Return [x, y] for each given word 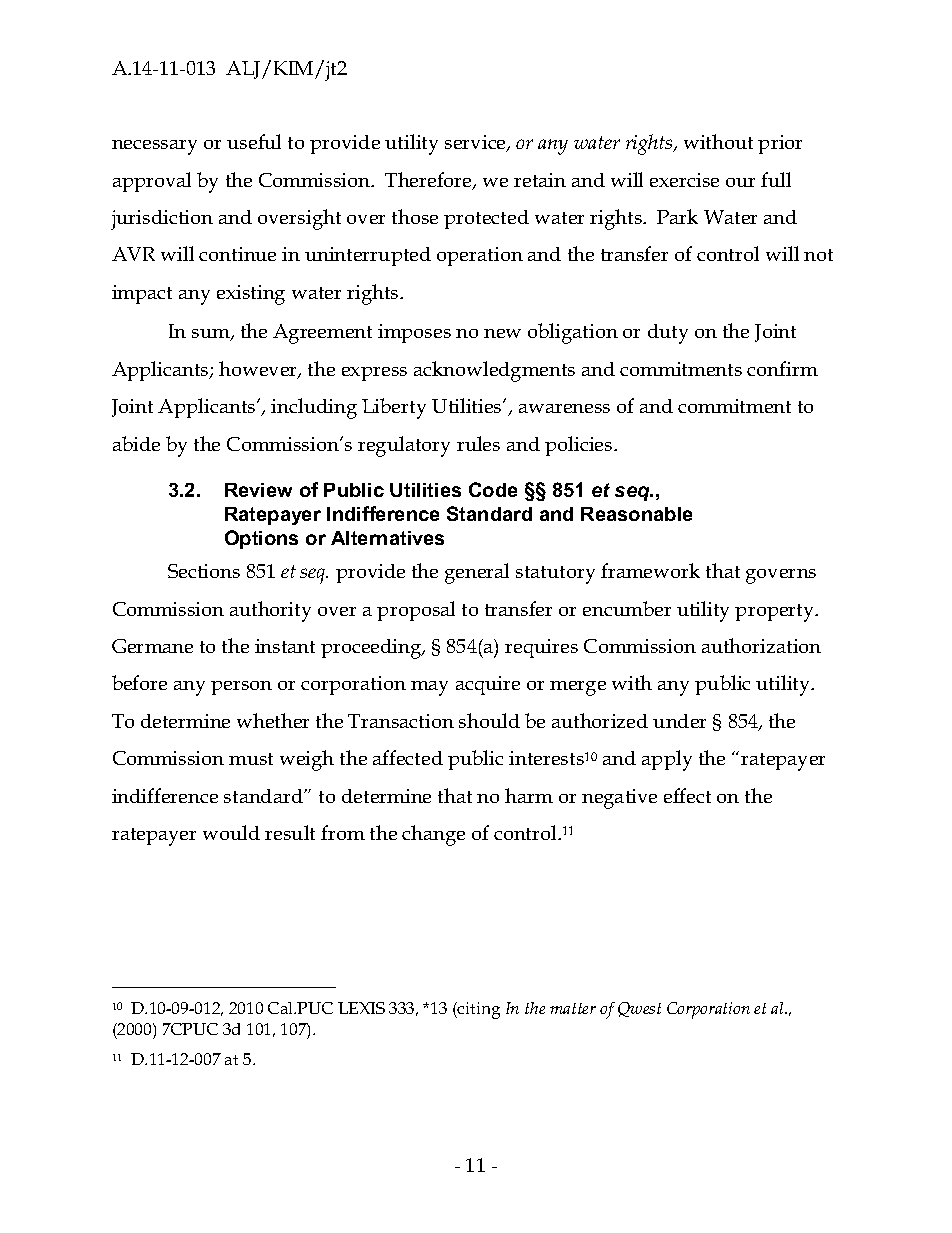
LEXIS [361, 1008]
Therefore [429, 181]
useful [254, 141]
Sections [204, 571]
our [740, 182]
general [477, 573]
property [776, 613]
